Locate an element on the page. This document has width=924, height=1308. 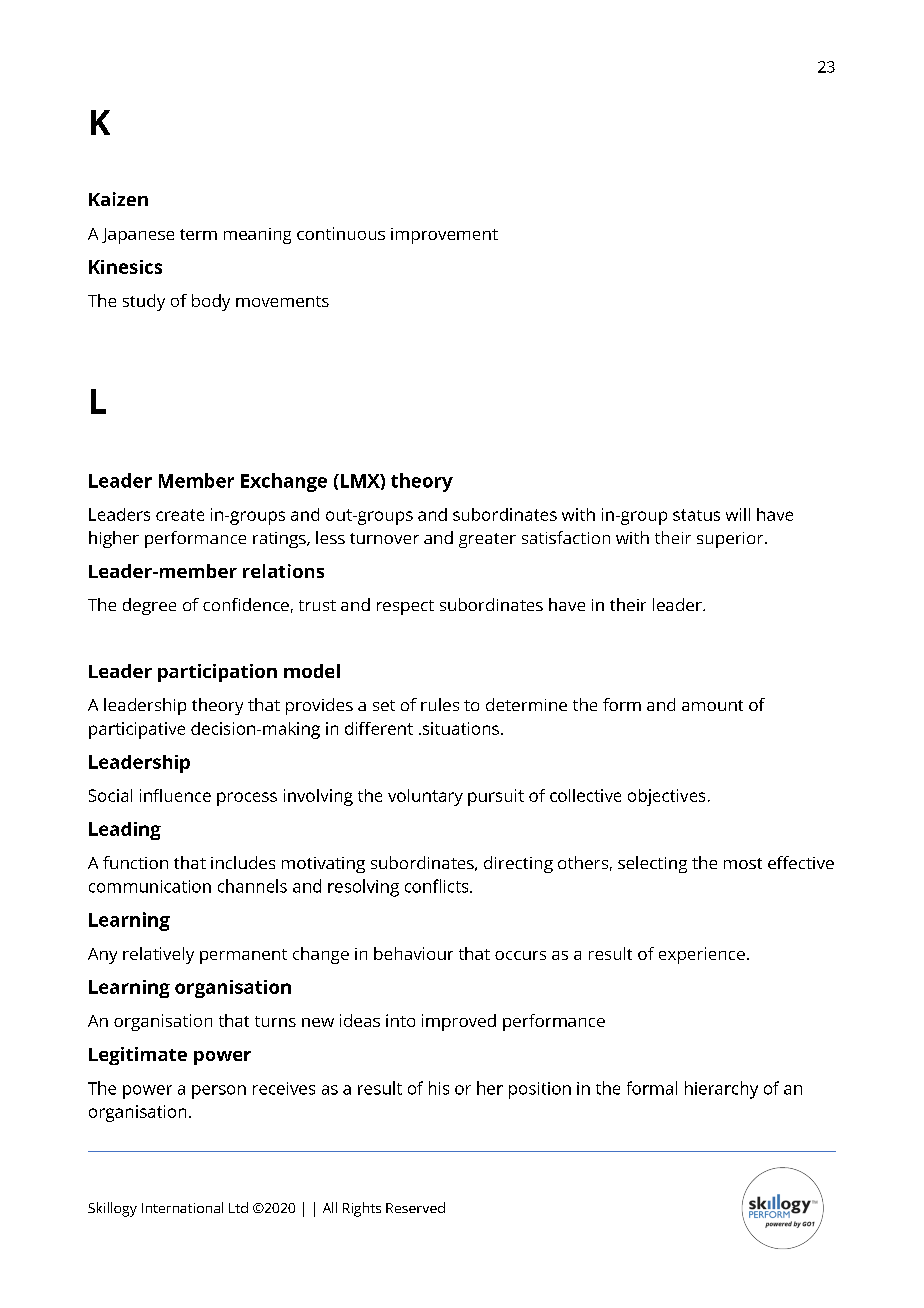
improved is located at coordinates (459, 1022).
